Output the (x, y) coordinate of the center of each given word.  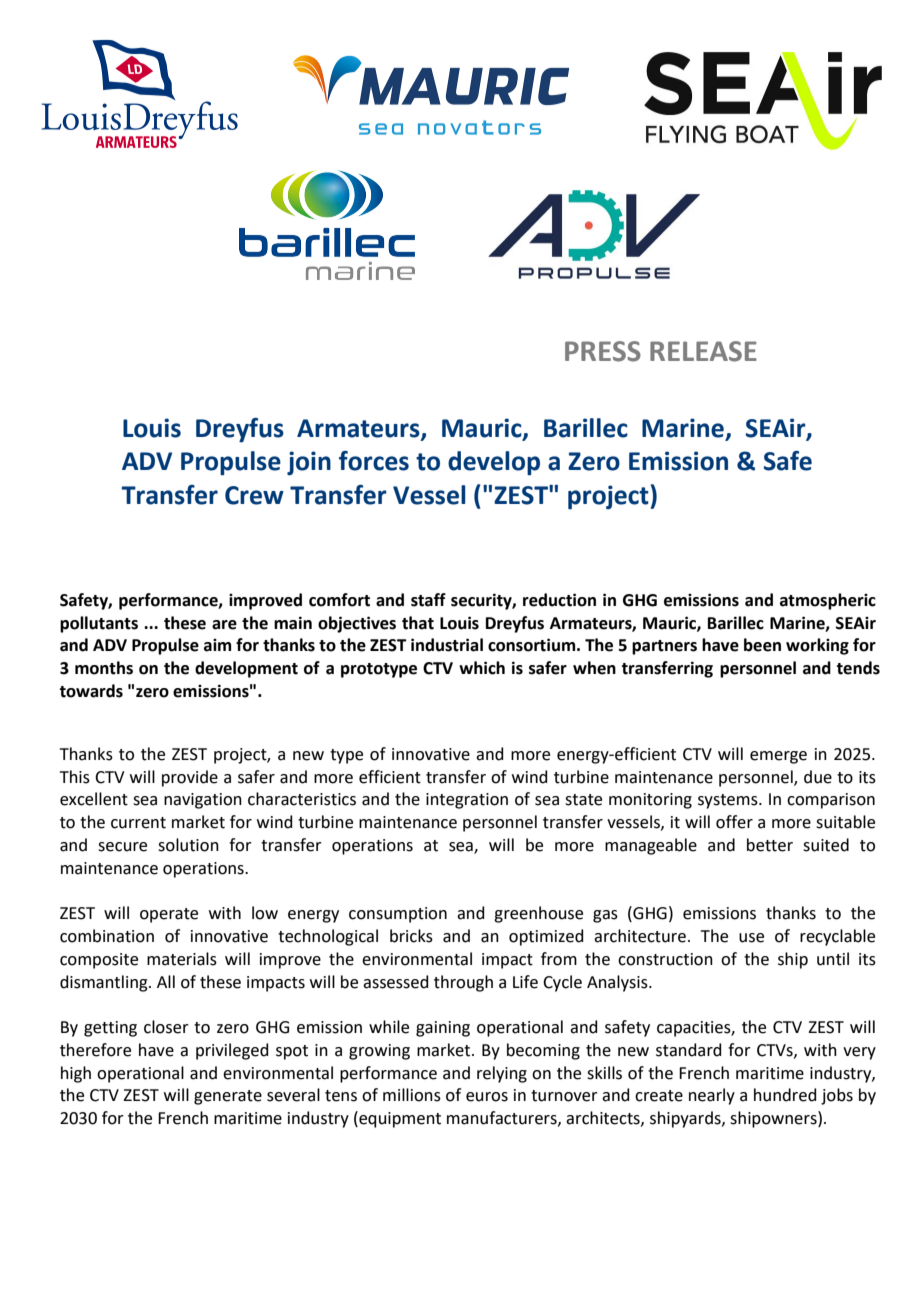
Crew (254, 495)
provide (190, 778)
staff (428, 600)
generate (228, 1097)
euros (487, 1097)
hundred (785, 1095)
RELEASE (703, 351)
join (309, 463)
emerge (778, 757)
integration (467, 801)
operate (169, 915)
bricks (411, 936)
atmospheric (828, 601)
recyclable (837, 937)
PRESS (603, 351)
